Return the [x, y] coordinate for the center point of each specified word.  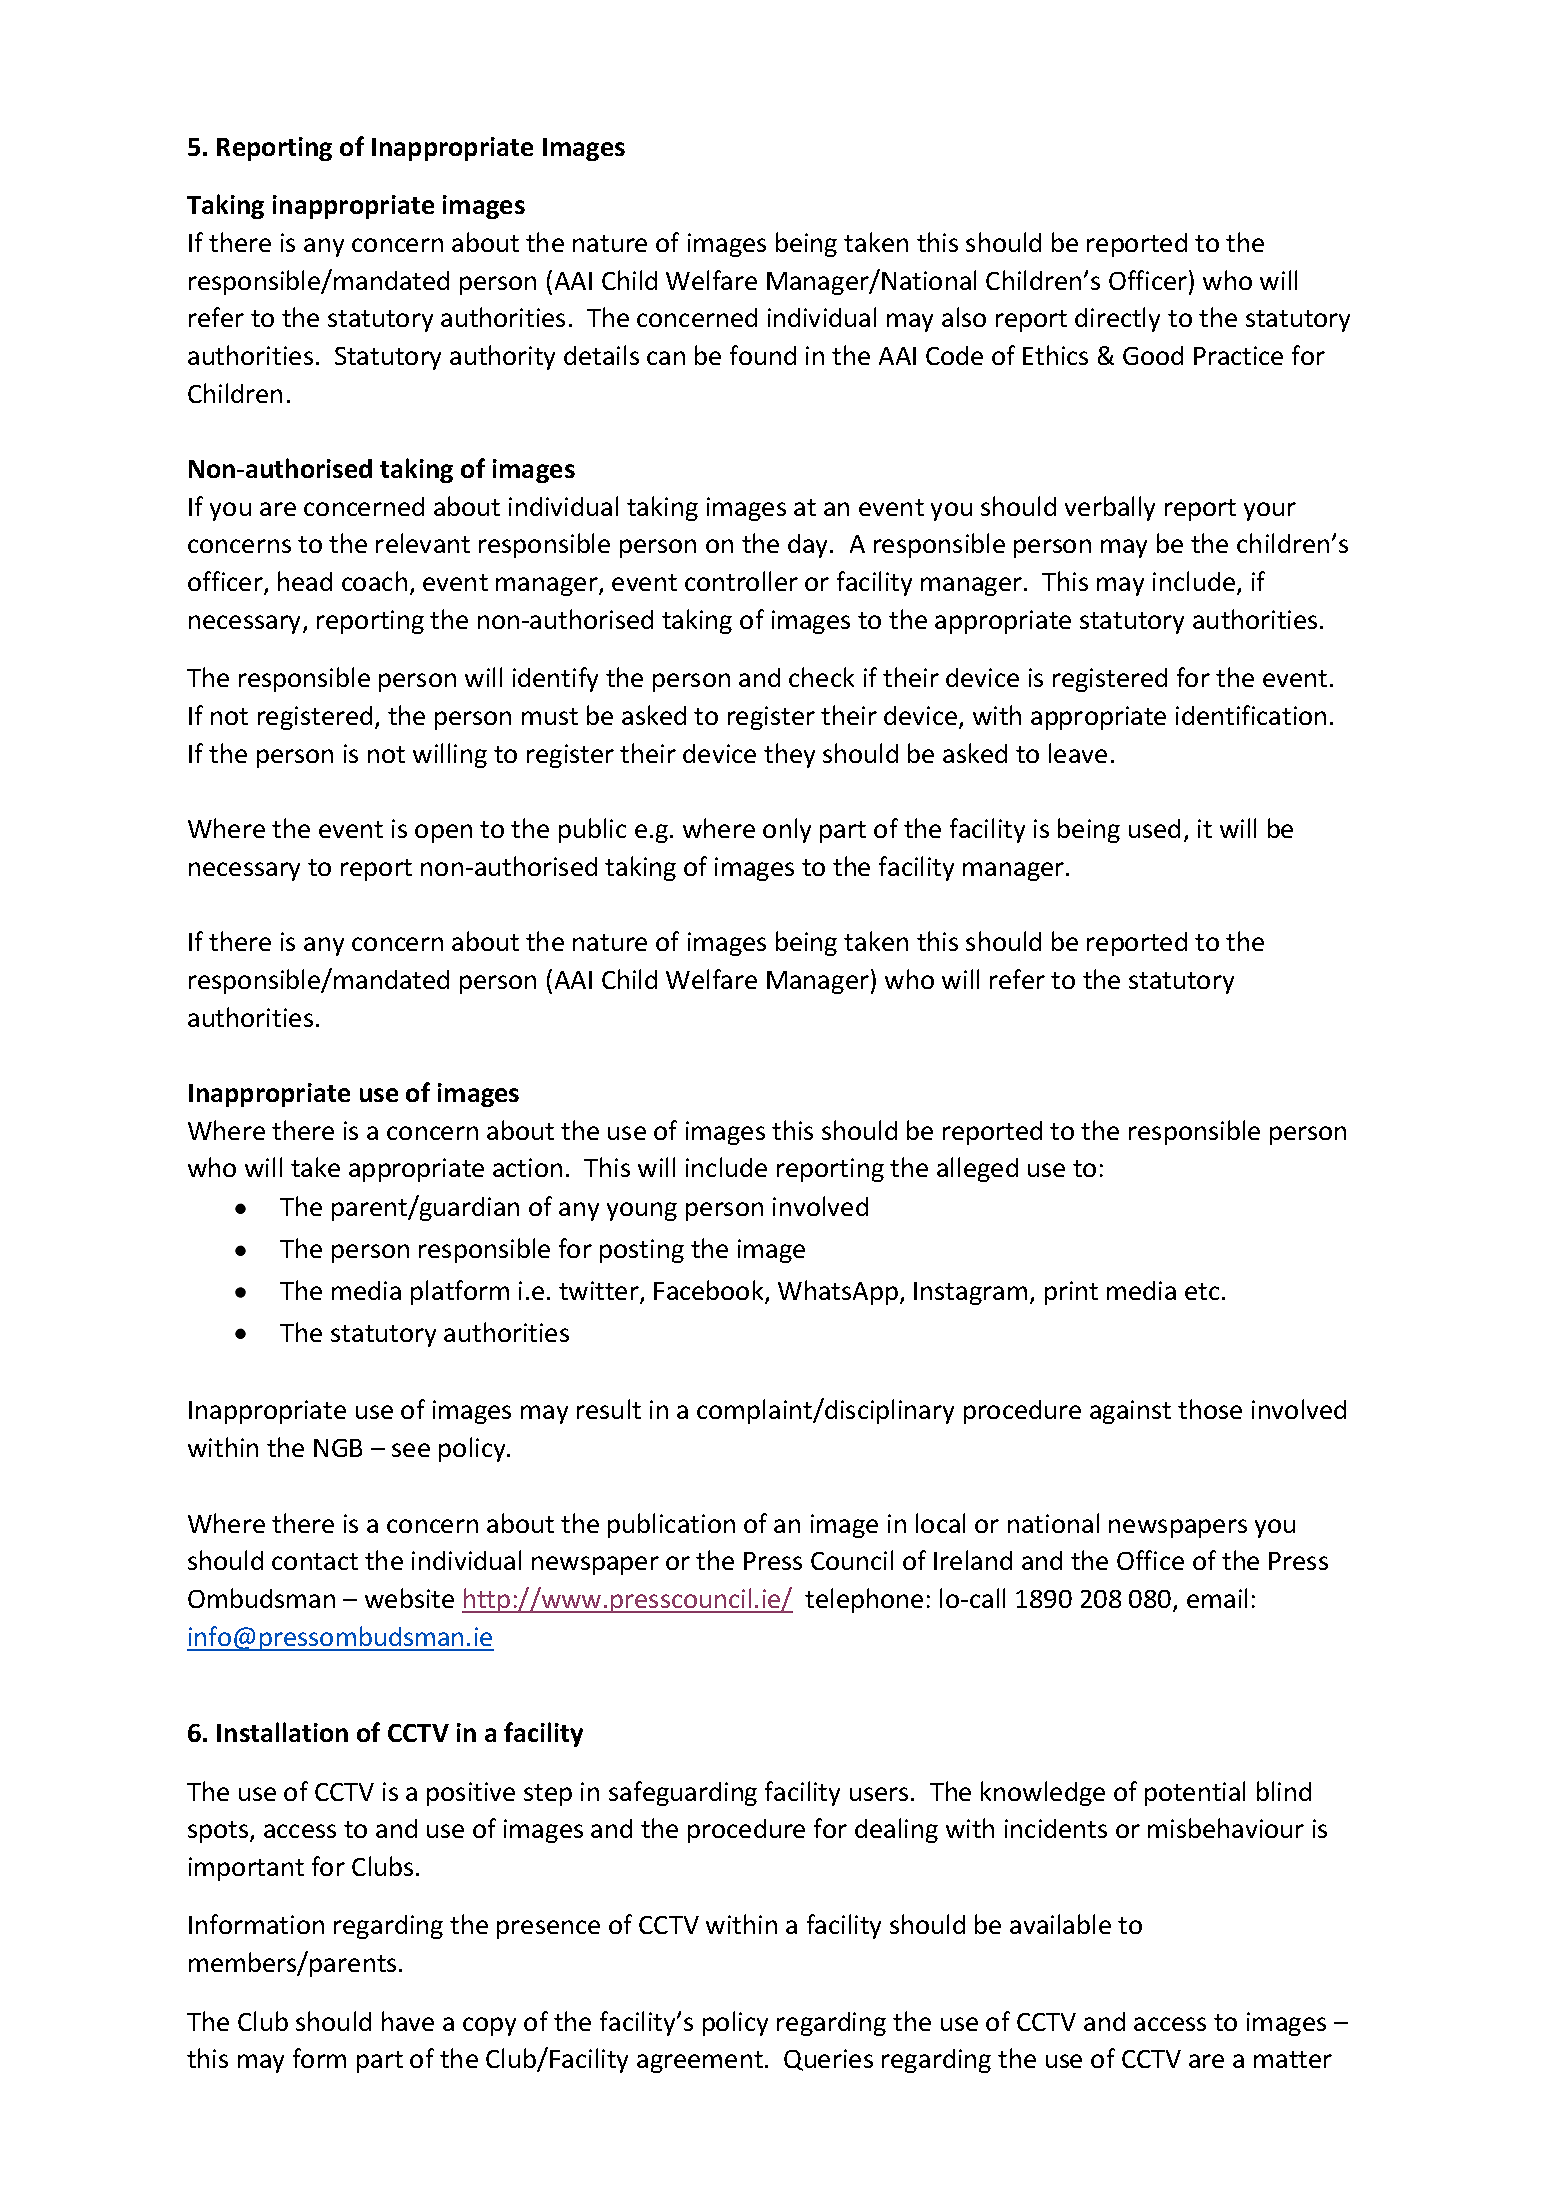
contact [315, 1561]
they [789, 755]
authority [502, 357]
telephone [864, 1600]
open [443, 833]
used [1154, 828]
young [642, 1211]
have [408, 2021]
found [763, 355]
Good [1153, 355]
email [1217, 1598]
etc [1202, 1291]
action [527, 1167]
